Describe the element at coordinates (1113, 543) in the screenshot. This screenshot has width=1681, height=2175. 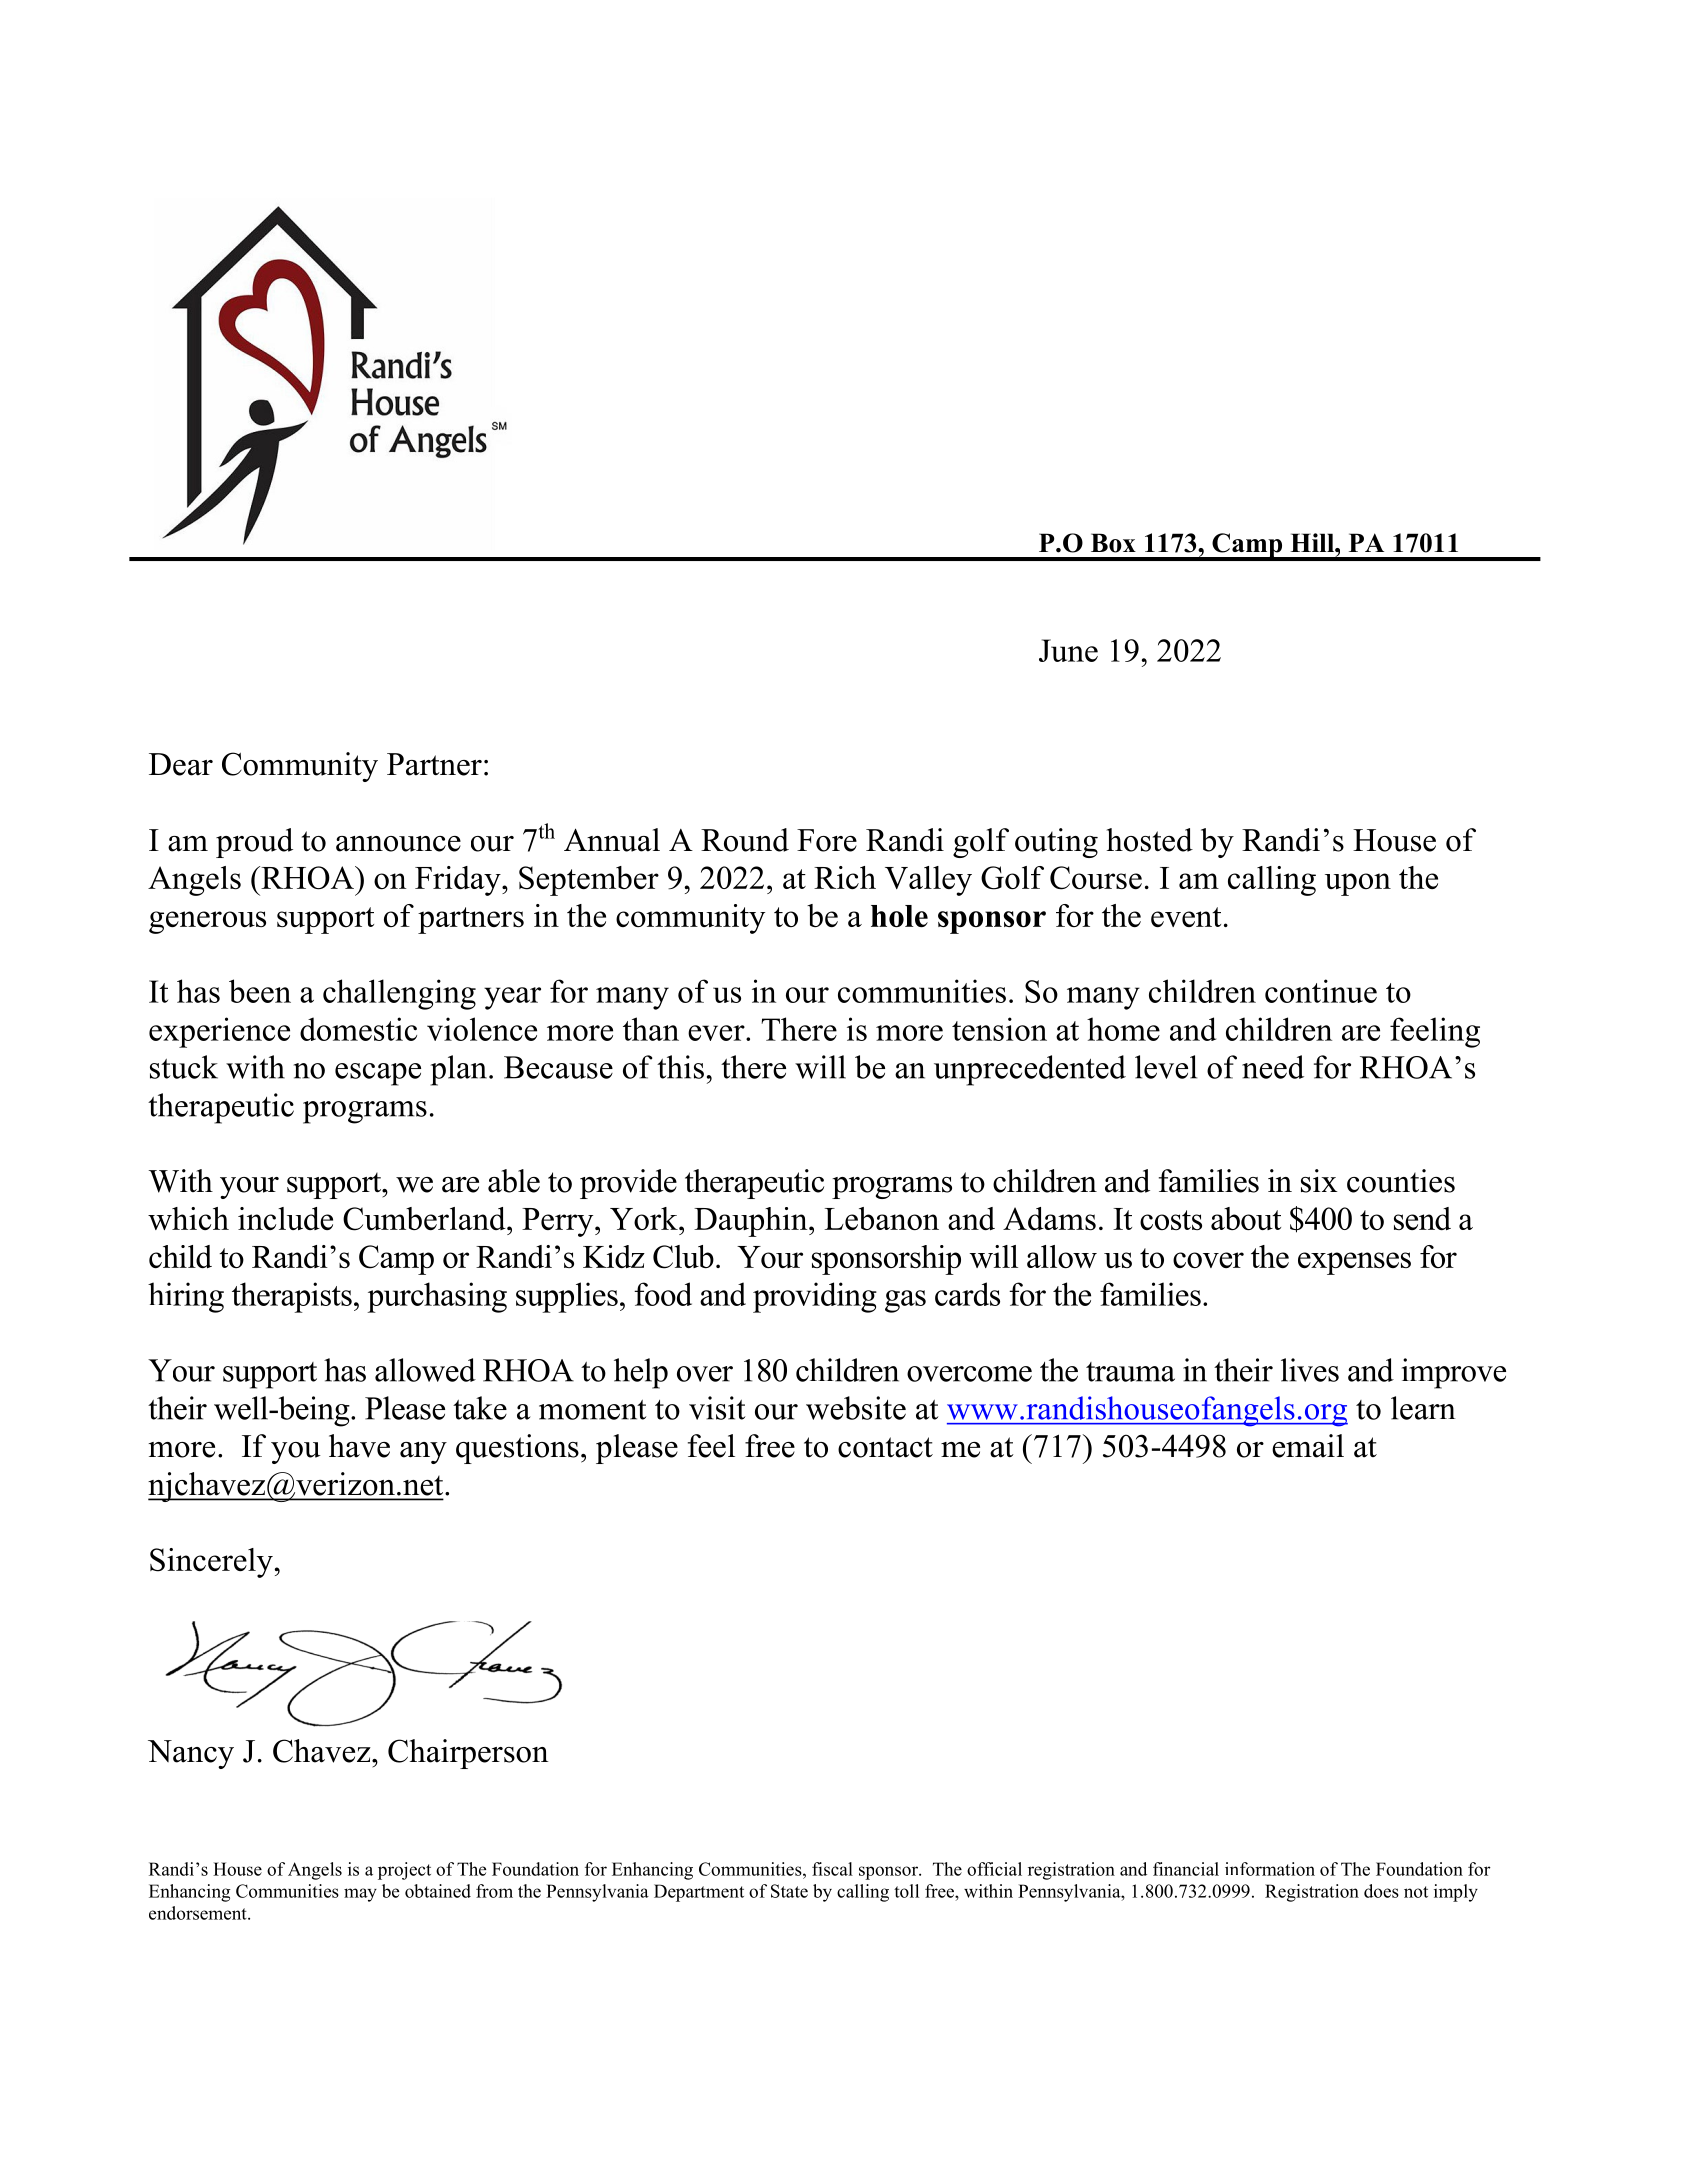
I see `Box` at that location.
